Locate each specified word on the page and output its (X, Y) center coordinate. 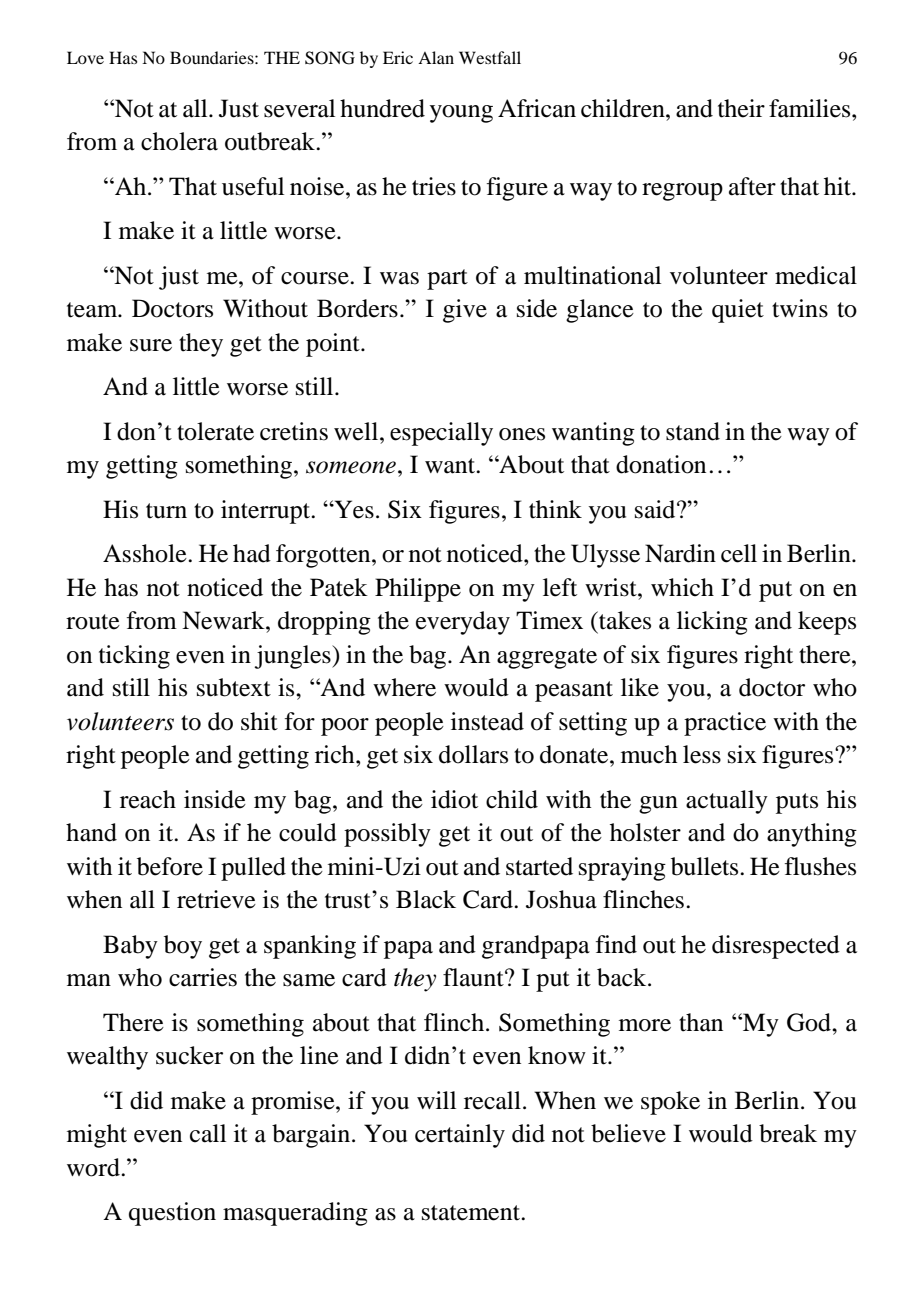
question (172, 1214)
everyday (463, 623)
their (741, 108)
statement (472, 1213)
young (461, 114)
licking (712, 623)
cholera (179, 141)
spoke (670, 1103)
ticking (134, 657)
